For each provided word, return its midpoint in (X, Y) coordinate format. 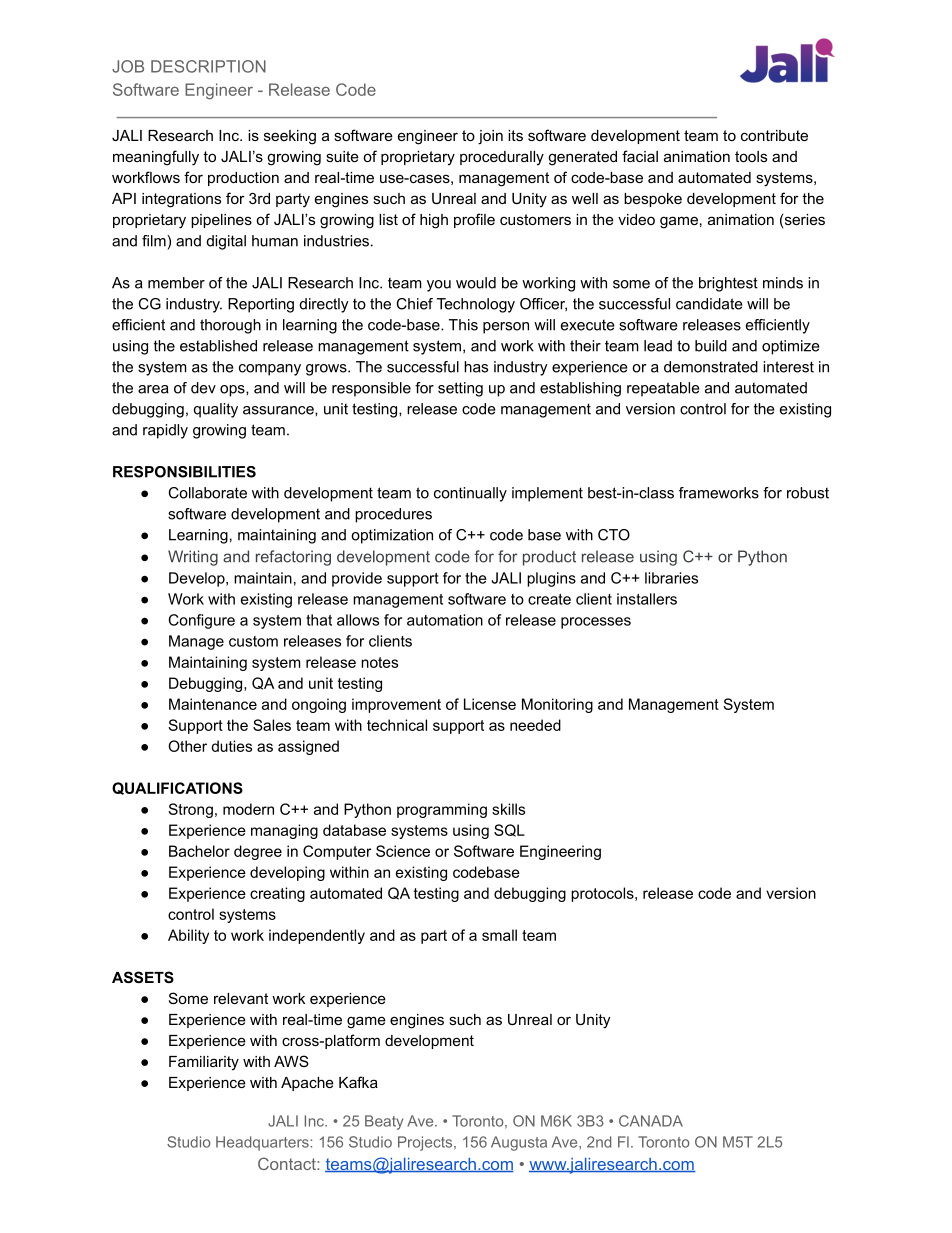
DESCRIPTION (208, 66)
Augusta (519, 1143)
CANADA (651, 1121)
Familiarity (204, 1063)
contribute (774, 135)
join (490, 137)
